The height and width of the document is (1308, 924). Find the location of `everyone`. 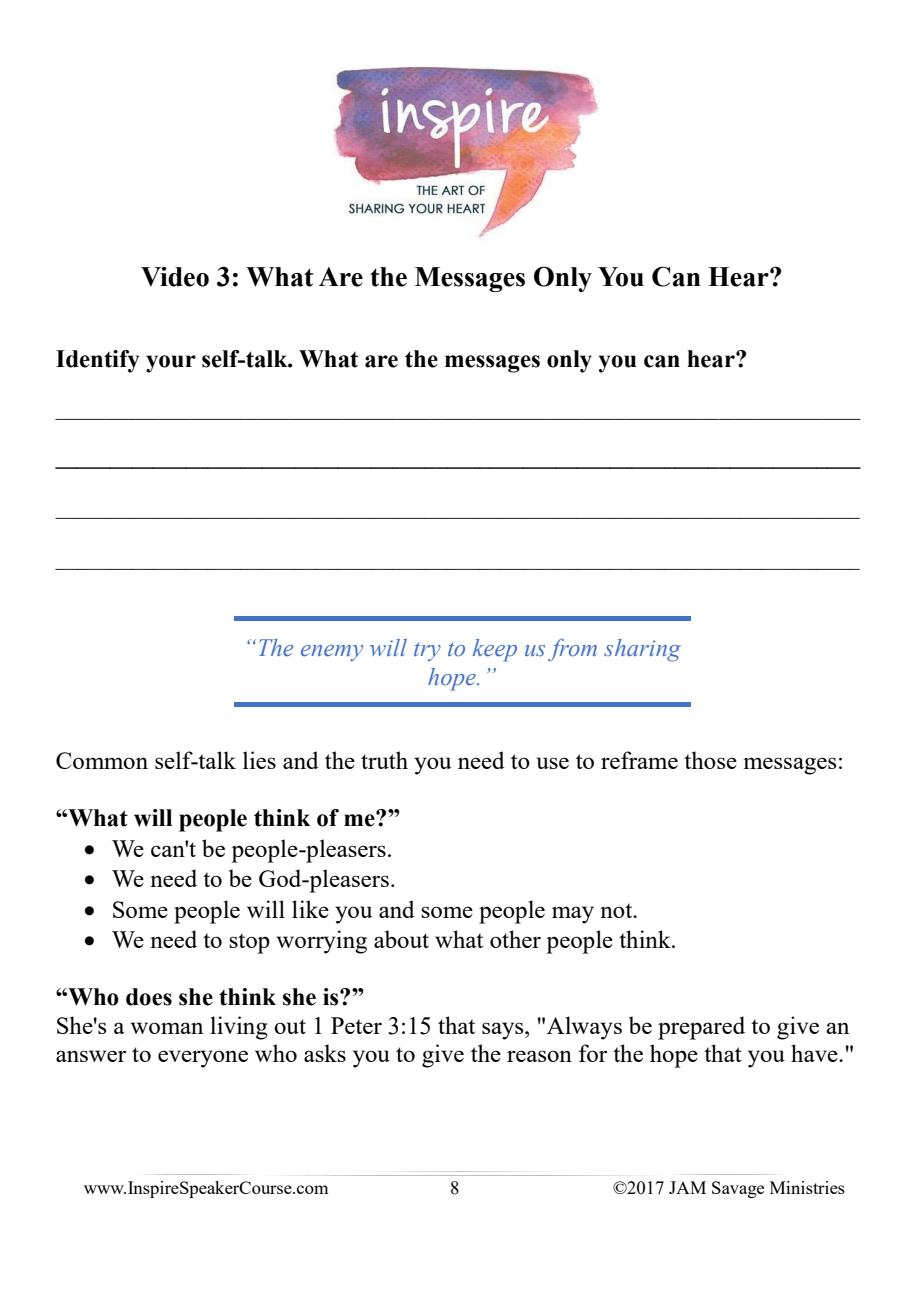

everyone is located at coordinates (203, 1059).
